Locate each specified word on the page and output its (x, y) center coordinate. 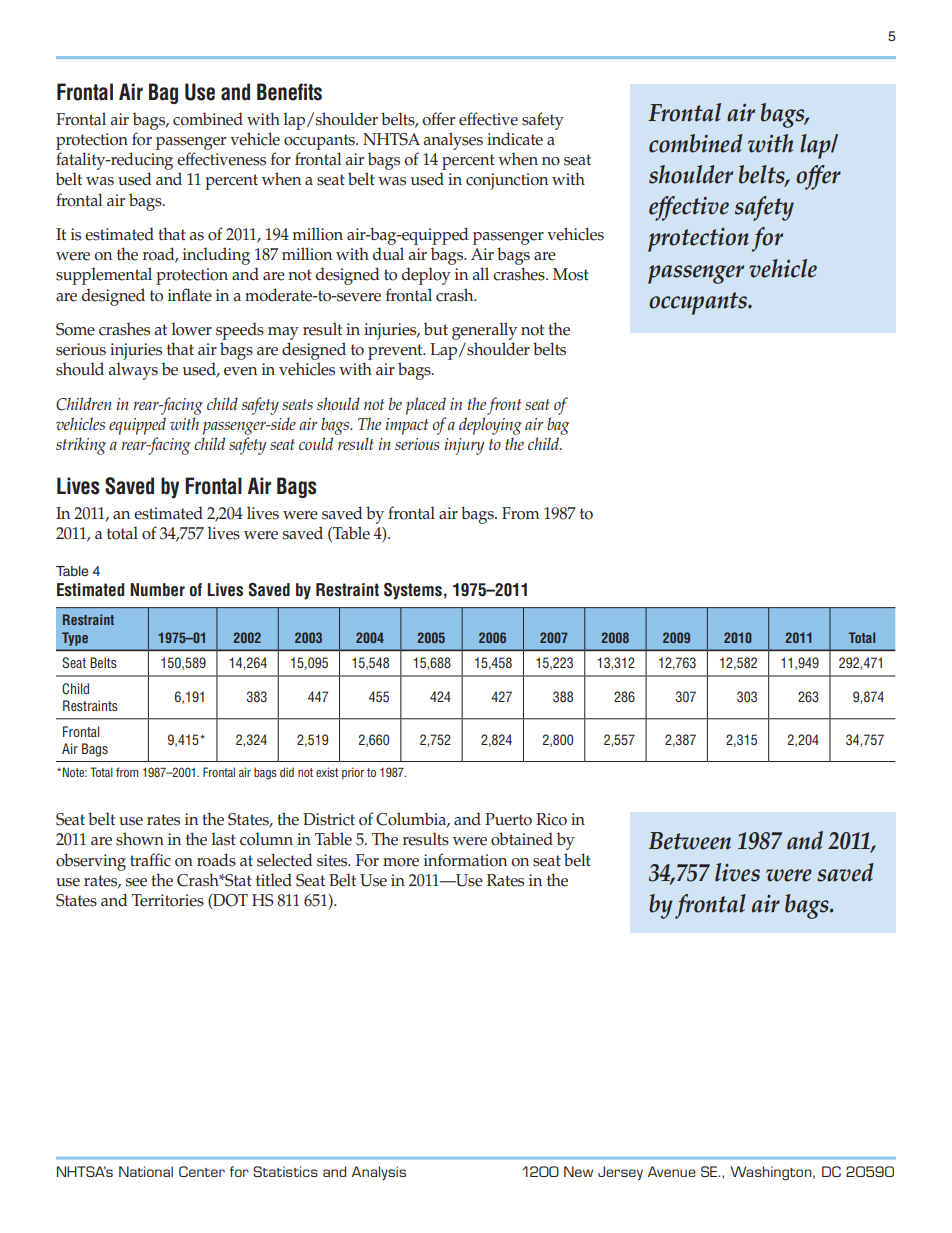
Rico (551, 819)
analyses (453, 141)
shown (140, 839)
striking (81, 446)
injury (464, 446)
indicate (515, 139)
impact (406, 426)
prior (353, 773)
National (146, 1171)
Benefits (289, 92)
